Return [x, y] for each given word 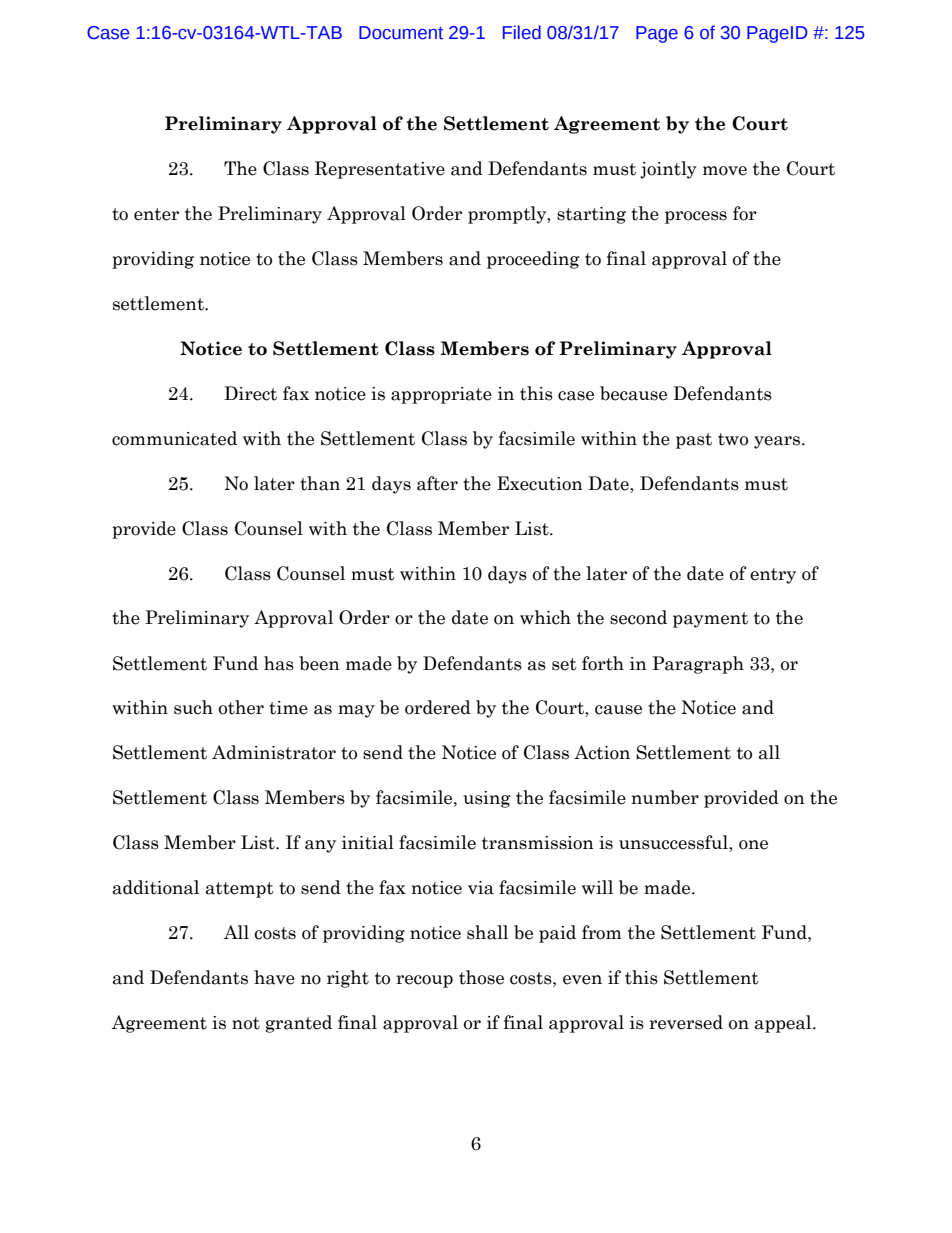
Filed [522, 32]
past [694, 441]
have [274, 977]
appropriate [441, 395]
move [725, 171]
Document [401, 33]
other [241, 707]
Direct [250, 393]
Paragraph [698, 665]
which [545, 617]
